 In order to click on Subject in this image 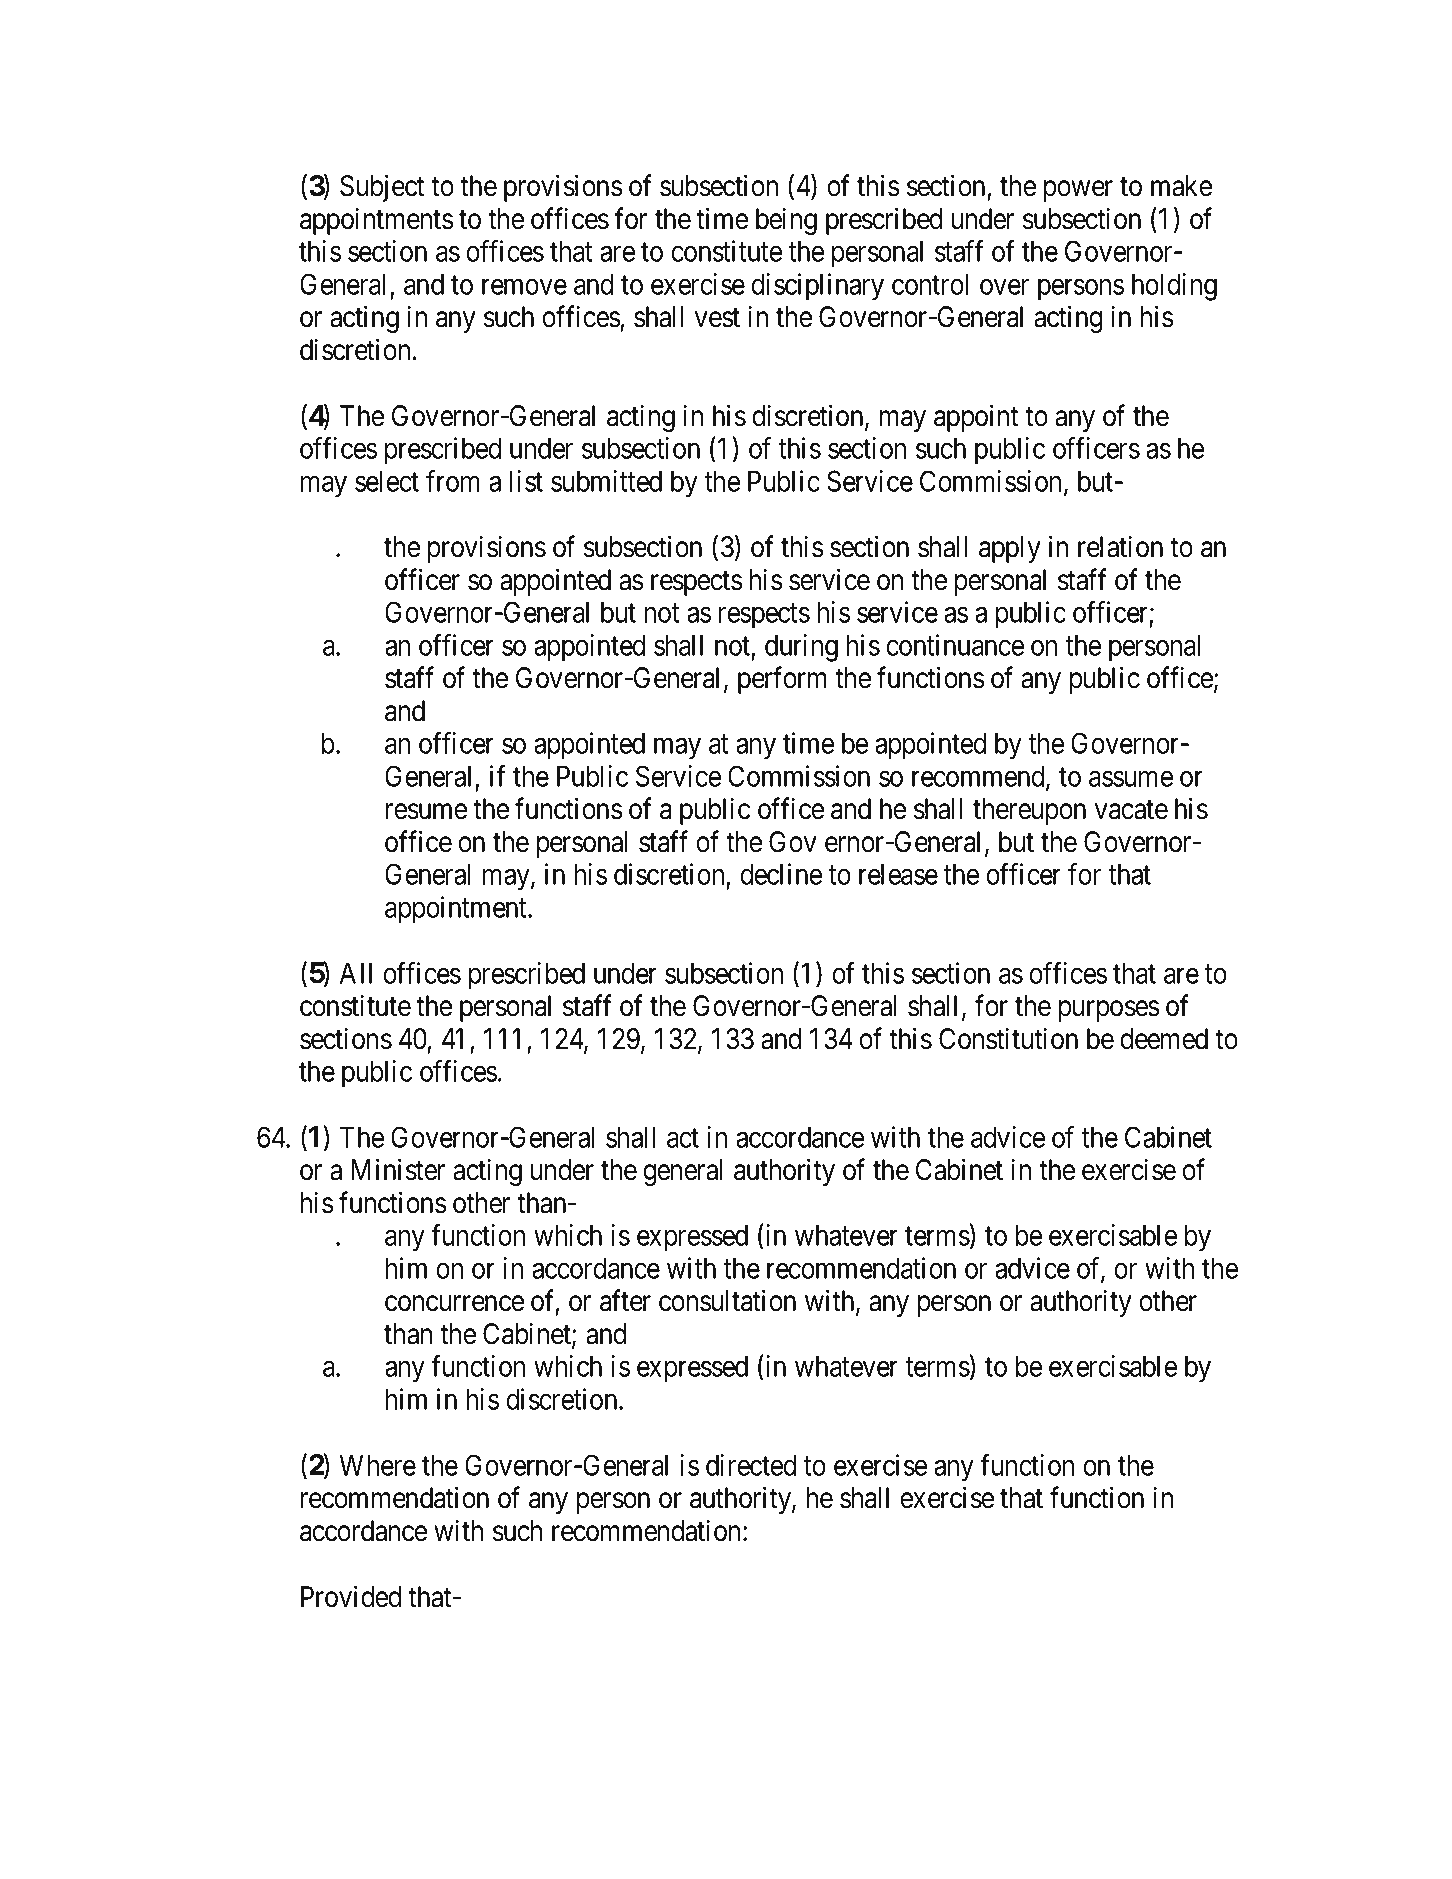, I will do `click(382, 188)`.
